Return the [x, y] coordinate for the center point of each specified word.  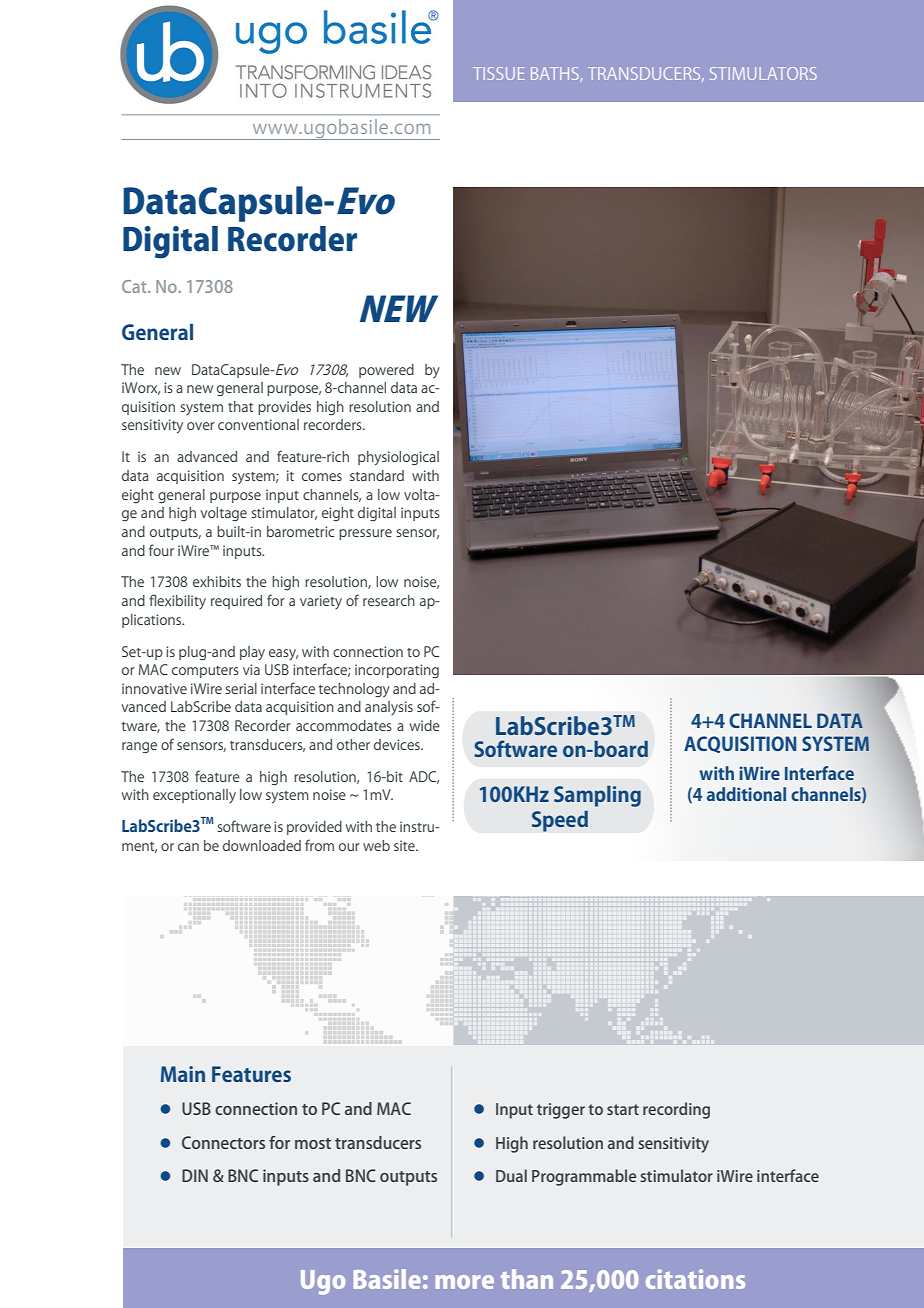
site [405, 845]
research [389, 600]
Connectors [223, 1142]
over [201, 426]
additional [746, 794]
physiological [398, 458]
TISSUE [499, 73]
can [188, 847]
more [464, 1282]
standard [377, 475]
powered [386, 371]
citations [695, 1279]
